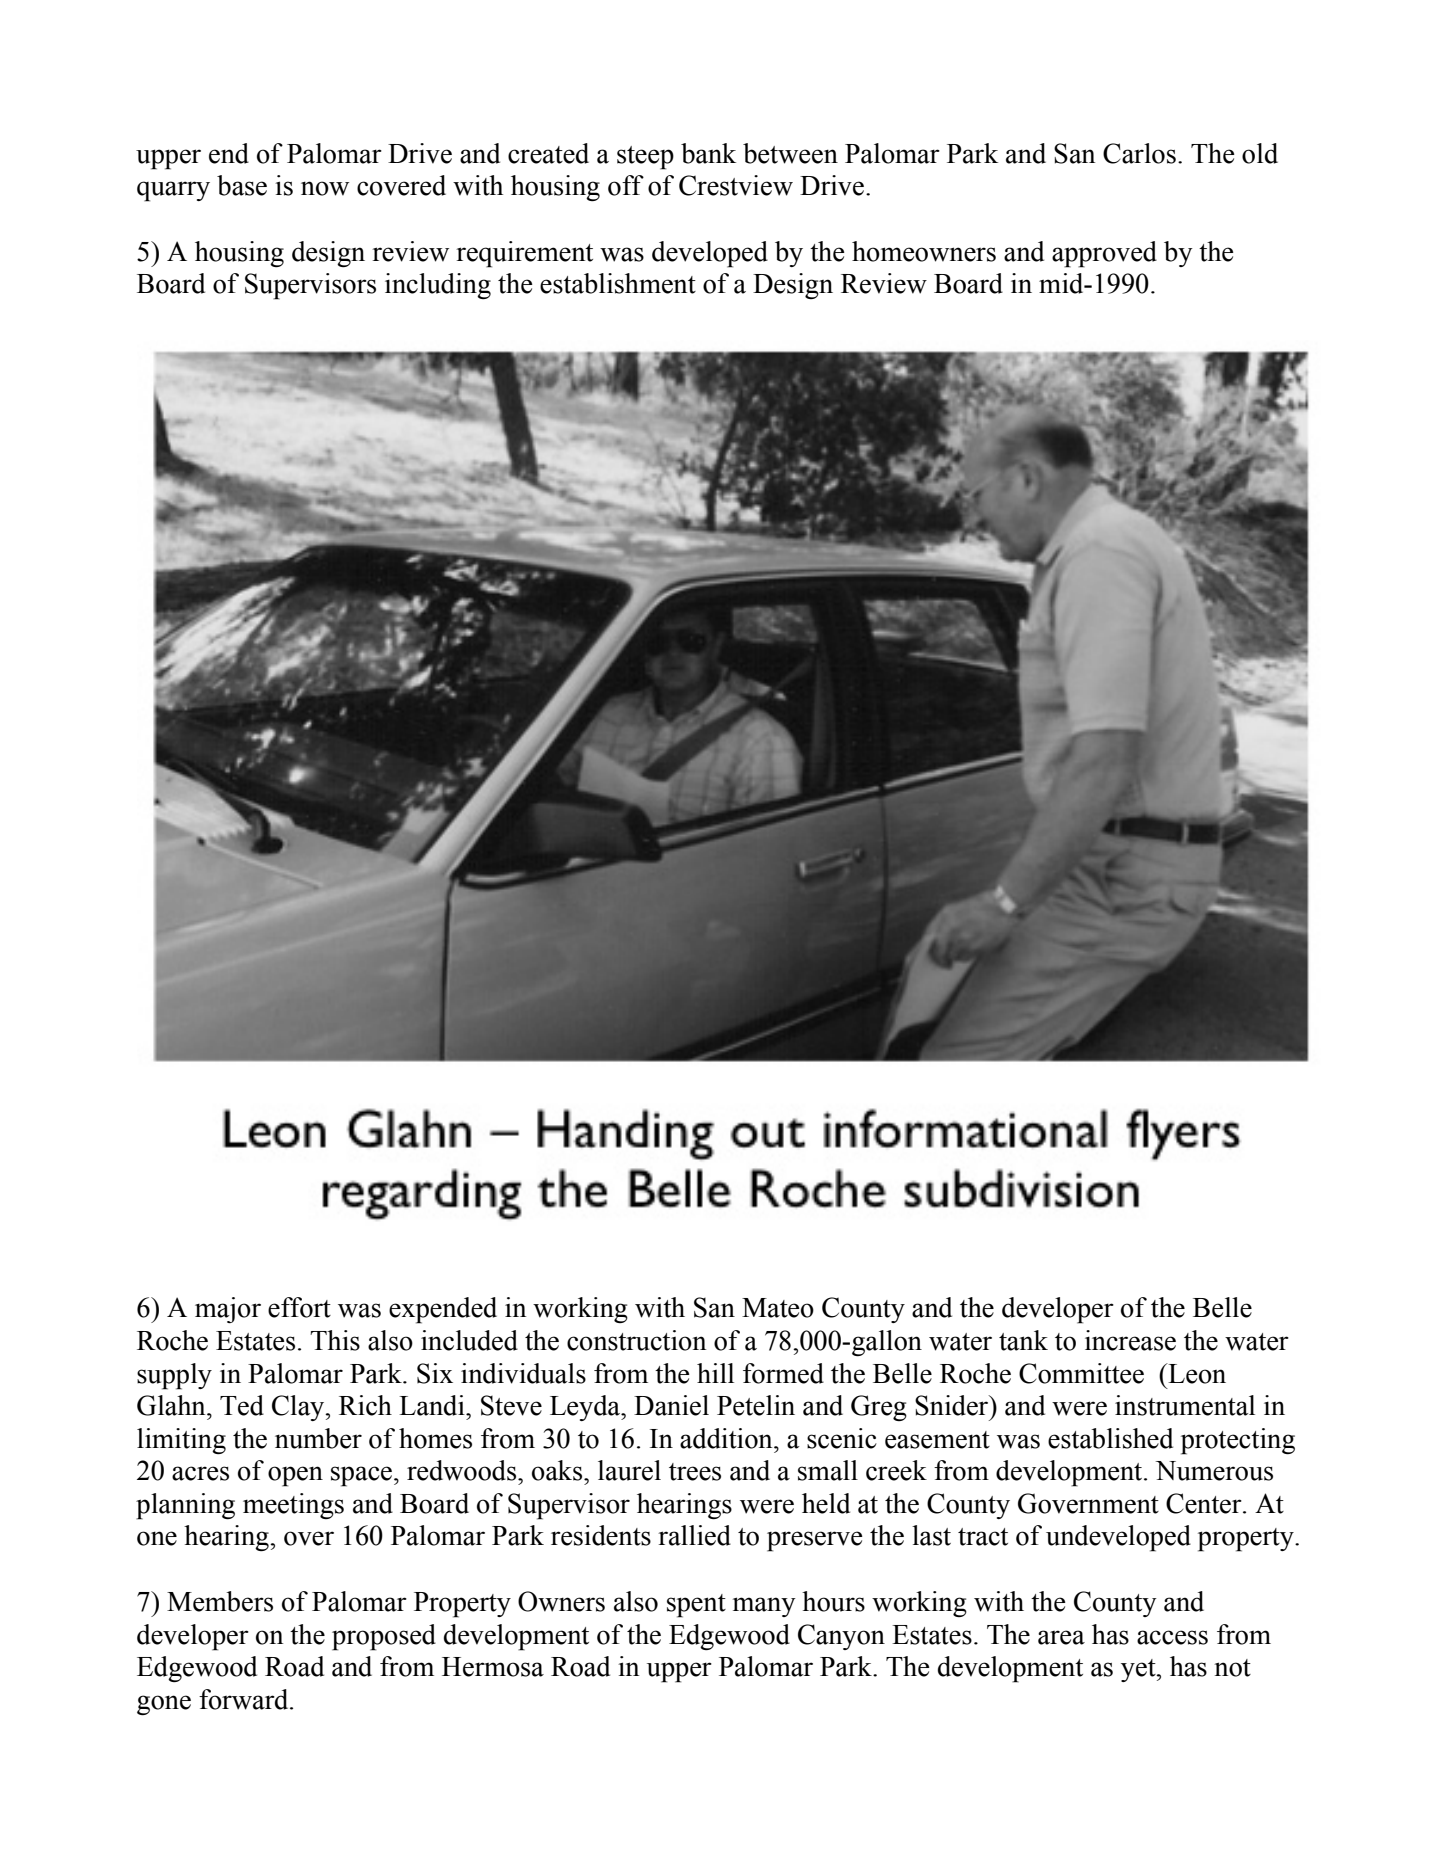  What do you see at coordinates (1130, 1340) in the screenshot?
I see `increase` at bounding box center [1130, 1340].
